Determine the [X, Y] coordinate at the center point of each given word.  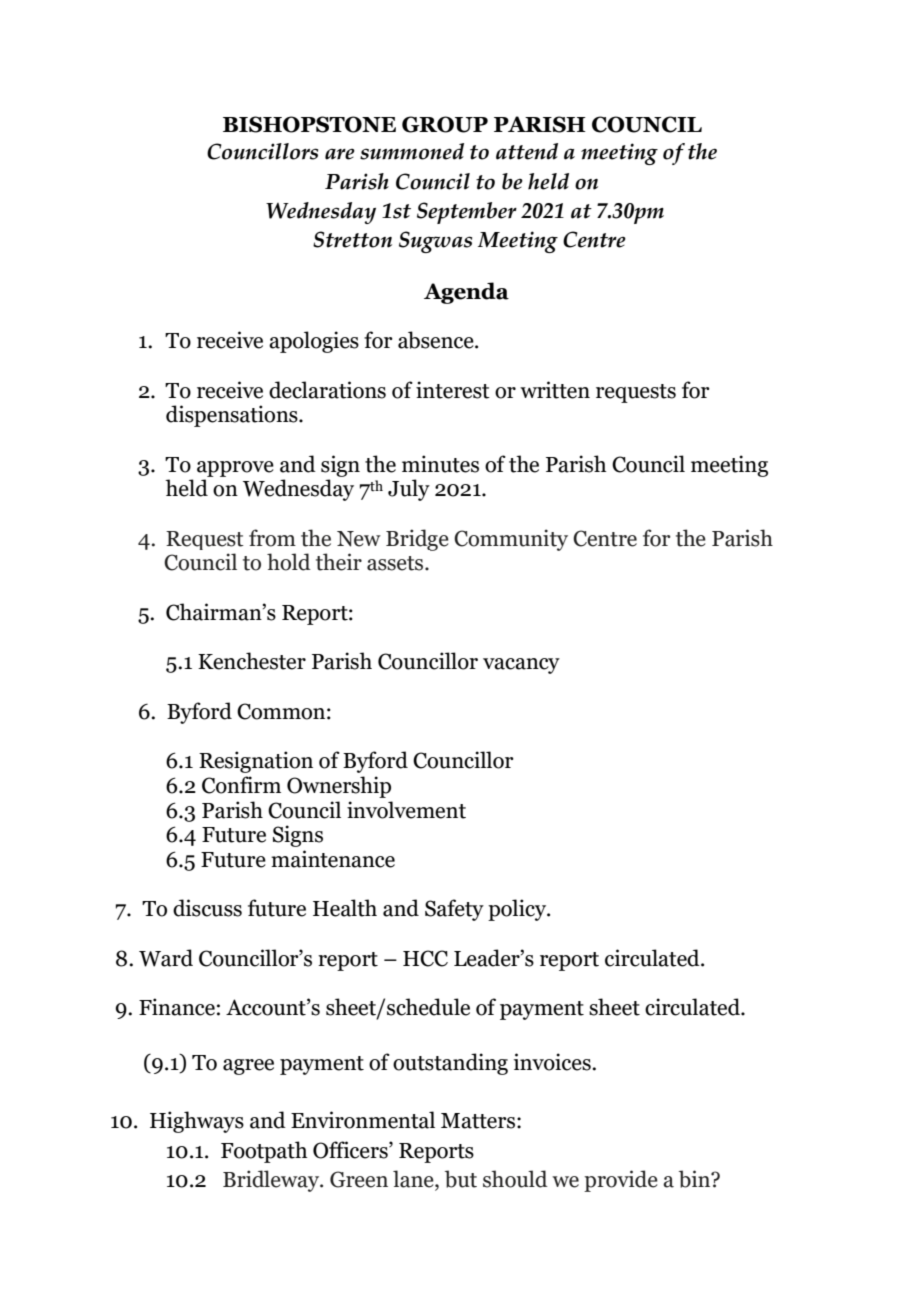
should [515, 1179]
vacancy [521, 666]
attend [527, 151]
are [340, 154]
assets [396, 563]
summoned [412, 151]
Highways [197, 1122]
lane [414, 1180]
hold [289, 562]
